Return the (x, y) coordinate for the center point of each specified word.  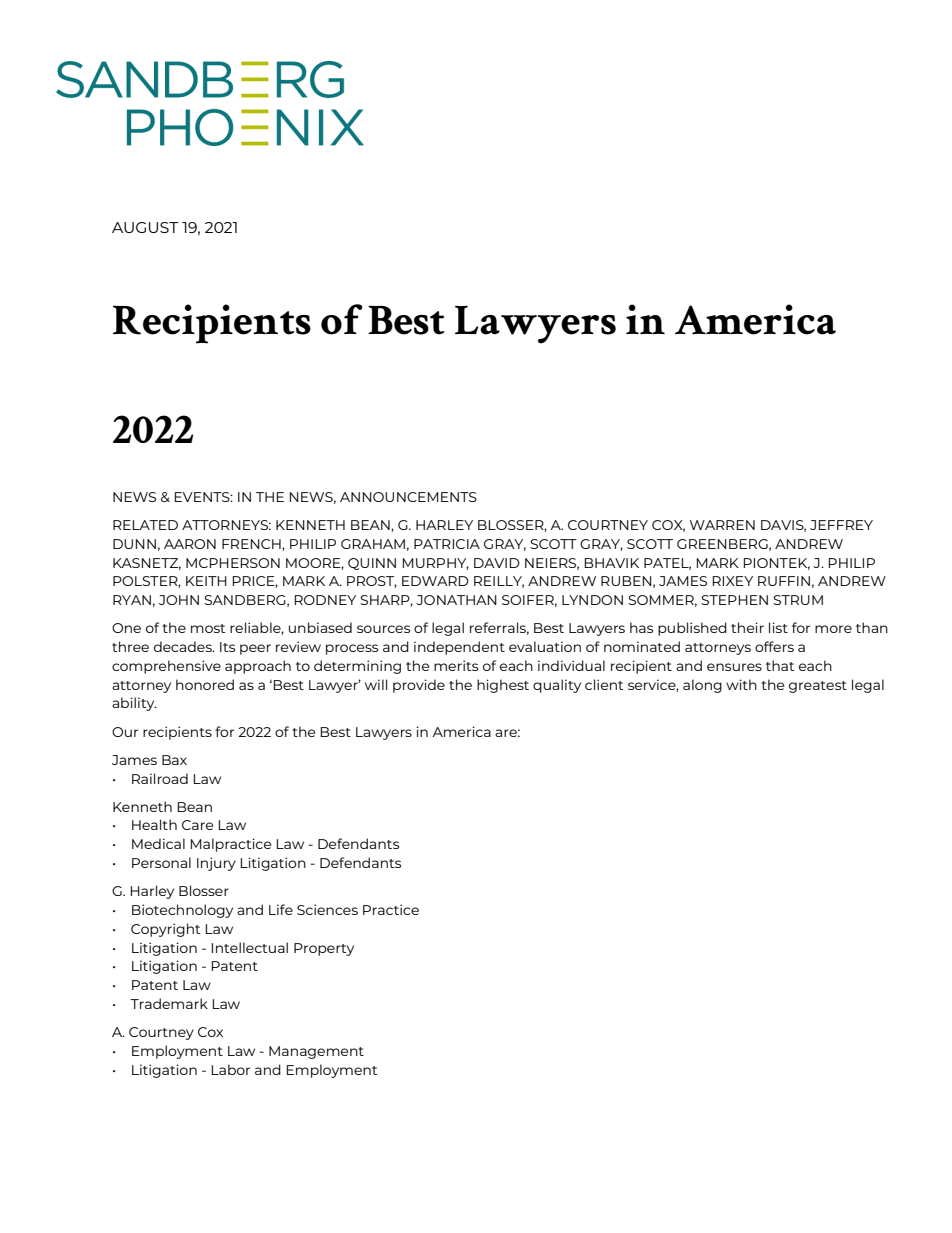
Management (316, 1052)
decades (184, 646)
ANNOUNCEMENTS (408, 497)
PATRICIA (447, 544)
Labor (230, 1069)
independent (459, 648)
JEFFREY (841, 525)
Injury (216, 864)
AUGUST (145, 227)
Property (324, 949)
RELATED (145, 525)
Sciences (327, 909)
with (741, 684)
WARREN (722, 525)
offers (774, 646)
